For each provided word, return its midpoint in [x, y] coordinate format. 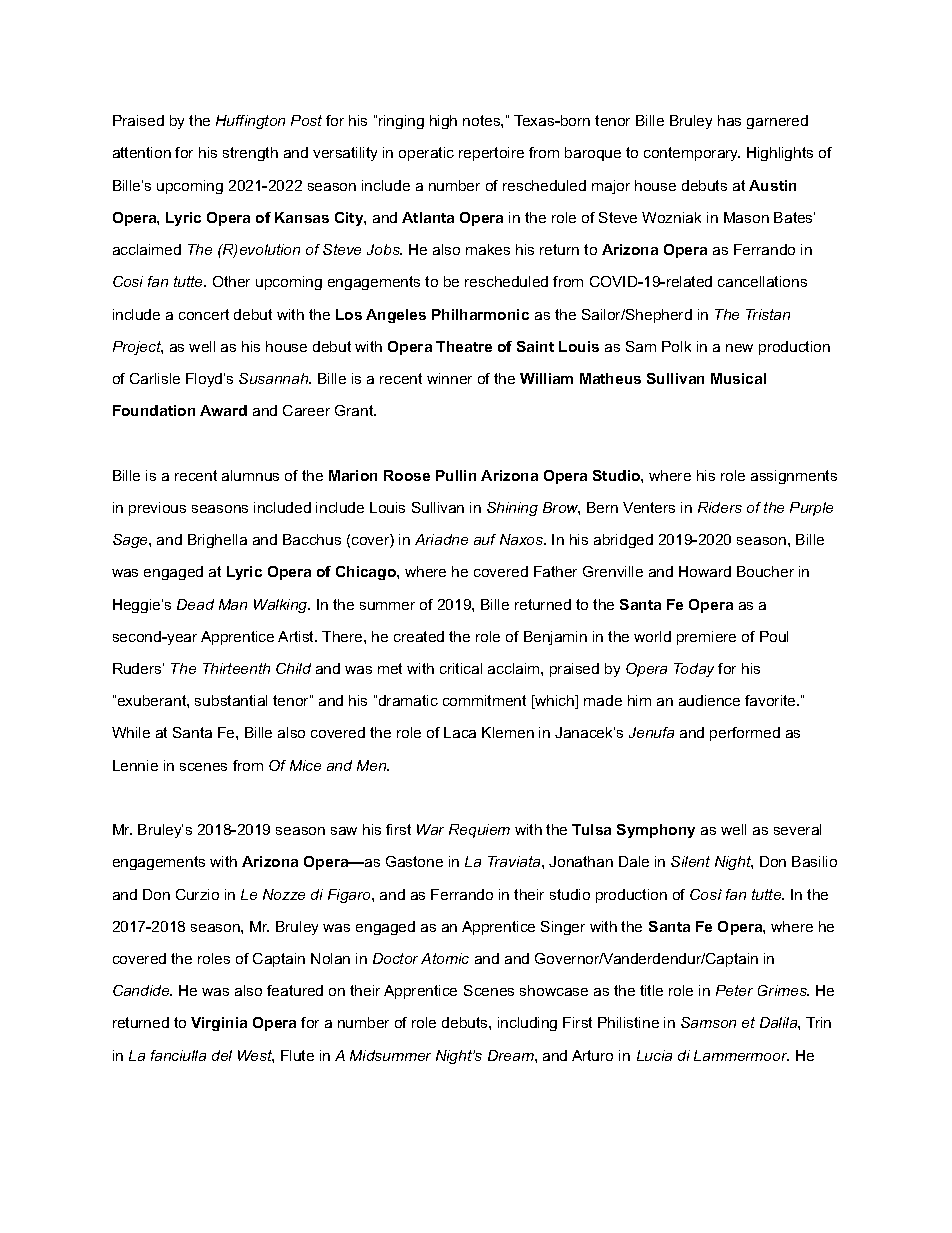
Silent [690, 861]
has [729, 120]
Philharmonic [480, 314]
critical [461, 668]
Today [694, 670]
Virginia [219, 1024]
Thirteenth [236, 668]
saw [344, 831]
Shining [512, 509]
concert [204, 314]
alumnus [250, 475]
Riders [720, 507]
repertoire [491, 154]
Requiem [479, 831]
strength [250, 154]
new [739, 348]
